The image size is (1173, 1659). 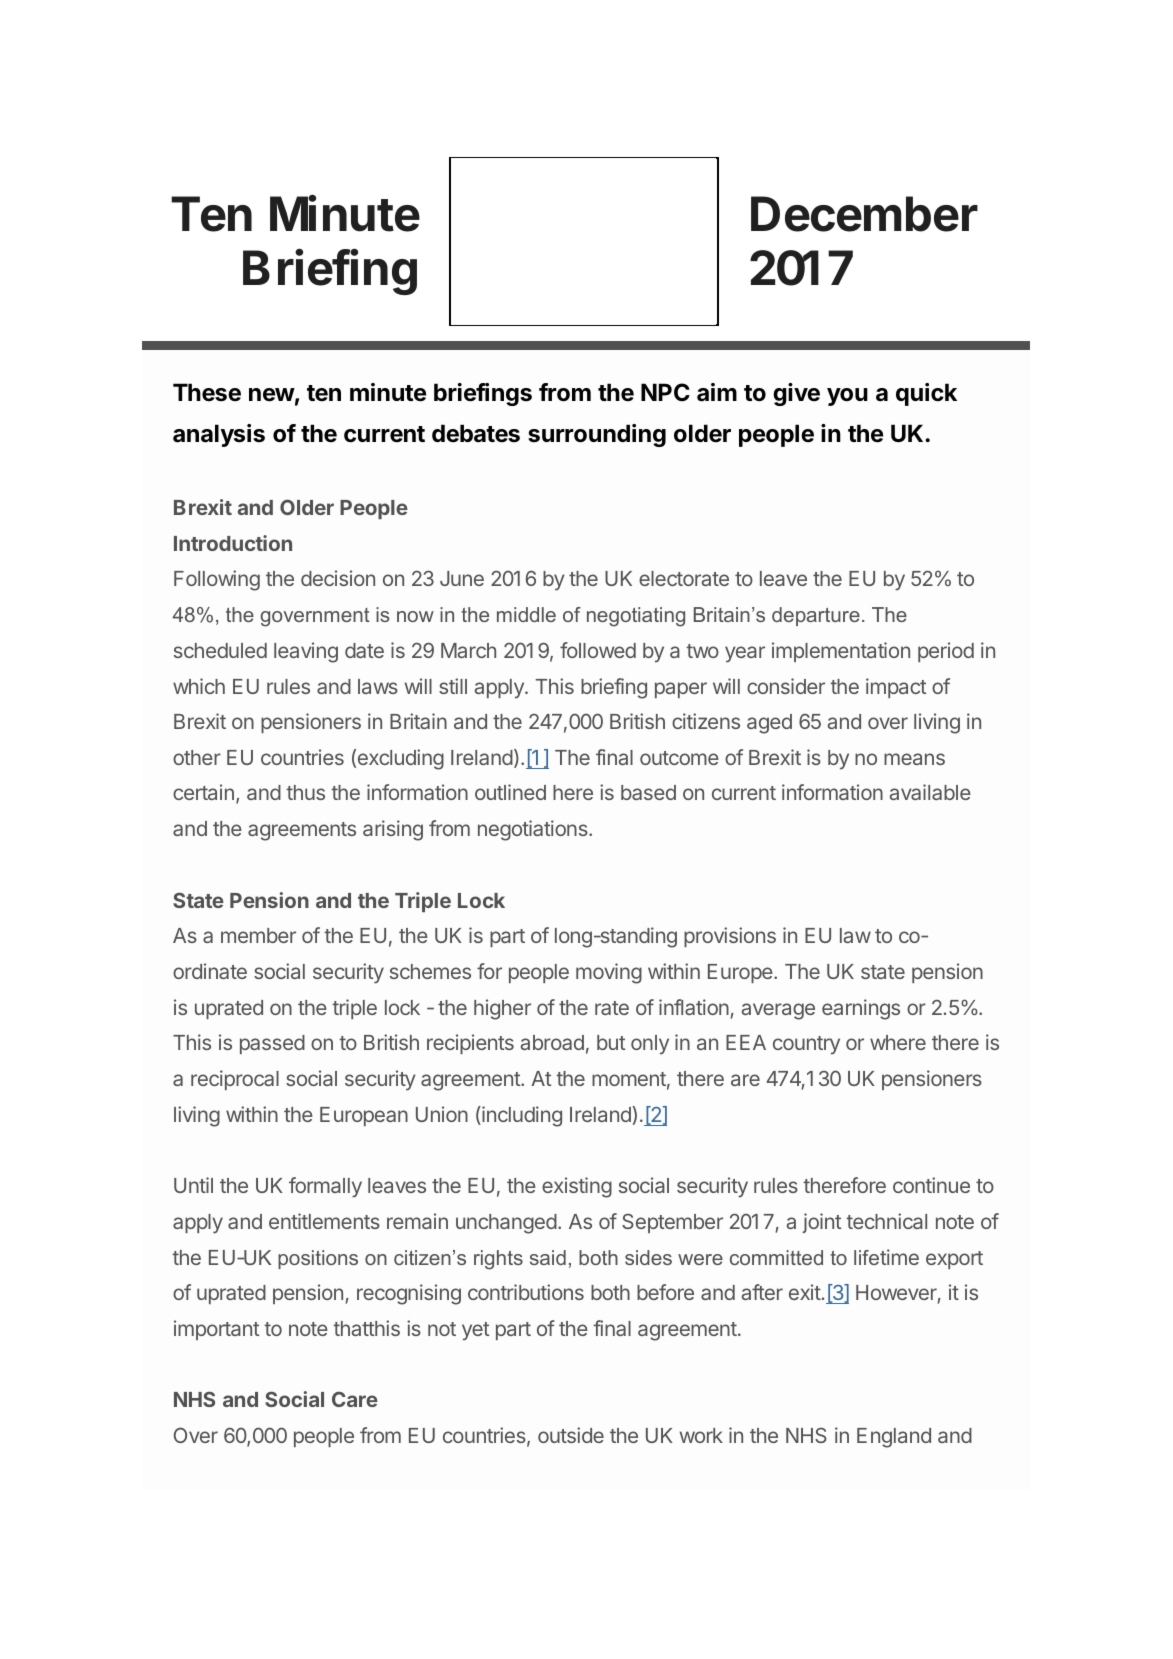 I want to click on implementation, so click(x=841, y=652).
